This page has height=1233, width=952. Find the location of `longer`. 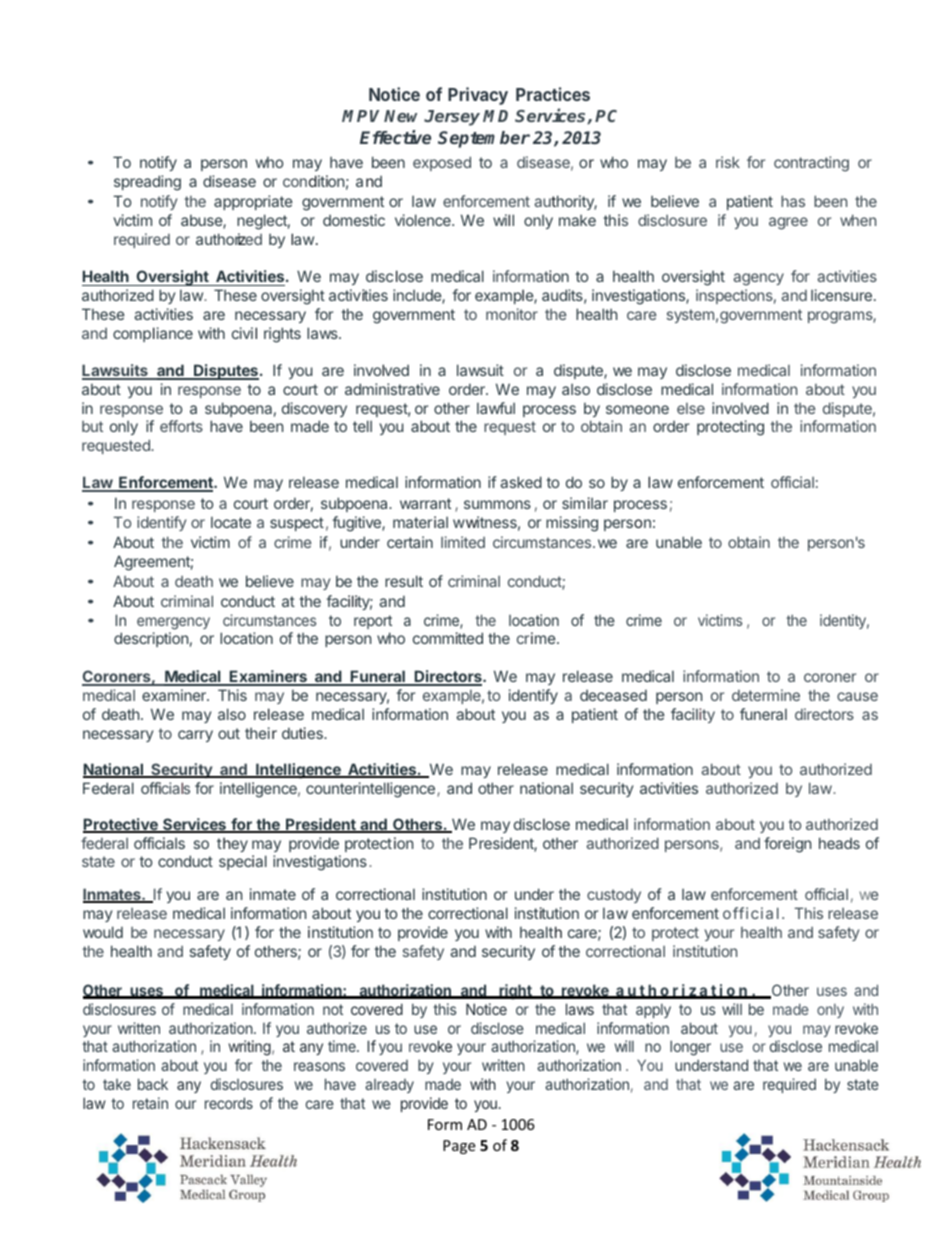

longer is located at coordinates (690, 1048).
